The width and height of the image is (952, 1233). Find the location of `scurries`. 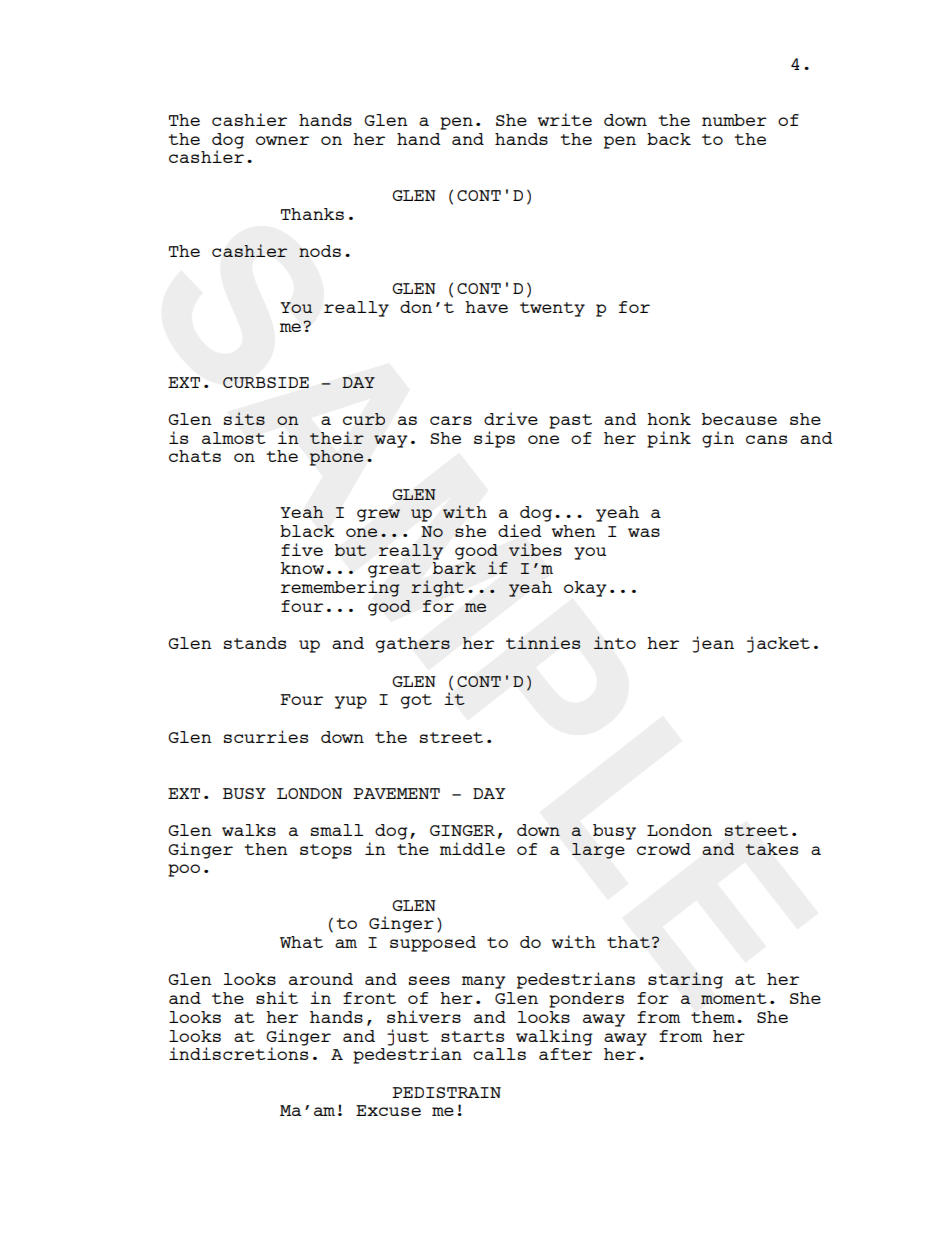

scurries is located at coordinates (266, 736).
